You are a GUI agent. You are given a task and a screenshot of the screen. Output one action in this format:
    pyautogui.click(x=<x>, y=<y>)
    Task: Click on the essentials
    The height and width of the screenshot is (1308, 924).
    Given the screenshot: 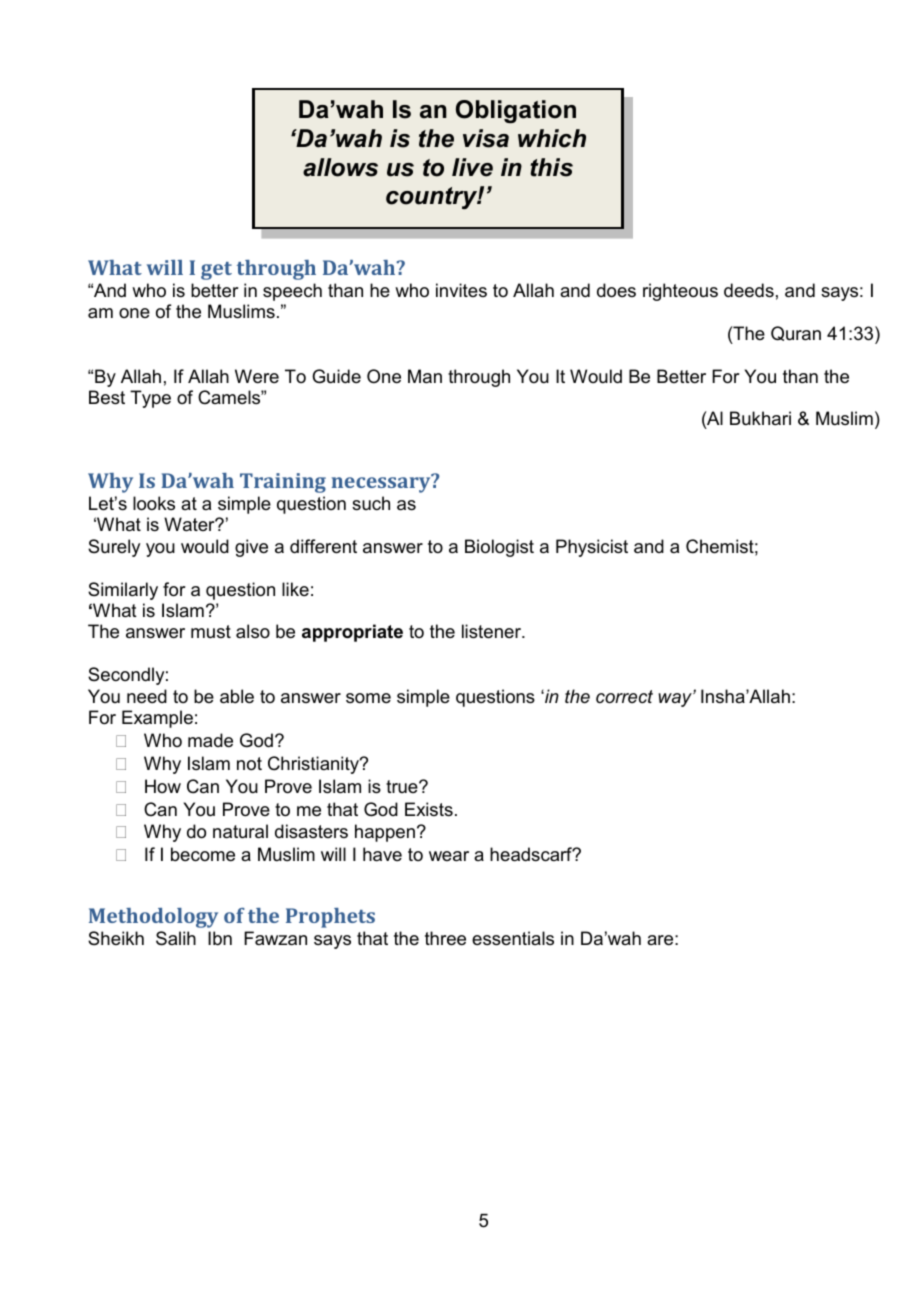 What is the action you would take?
    pyautogui.click(x=513, y=938)
